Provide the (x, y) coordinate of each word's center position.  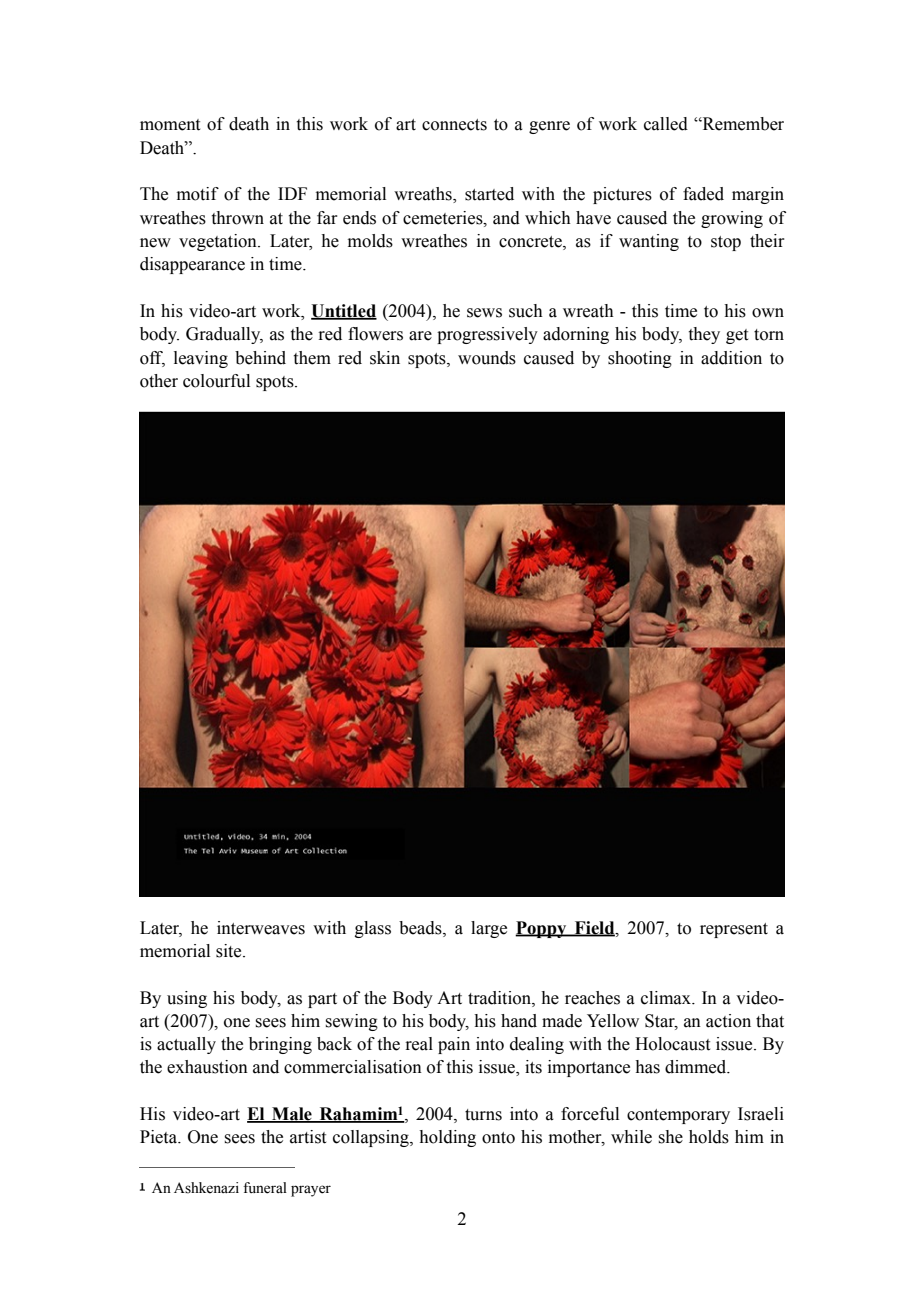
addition (731, 358)
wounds (487, 358)
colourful (216, 381)
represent (734, 930)
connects (454, 125)
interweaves (261, 928)
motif (198, 194)
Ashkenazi (206, 1188)
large (489, 929)
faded (703, 194)
